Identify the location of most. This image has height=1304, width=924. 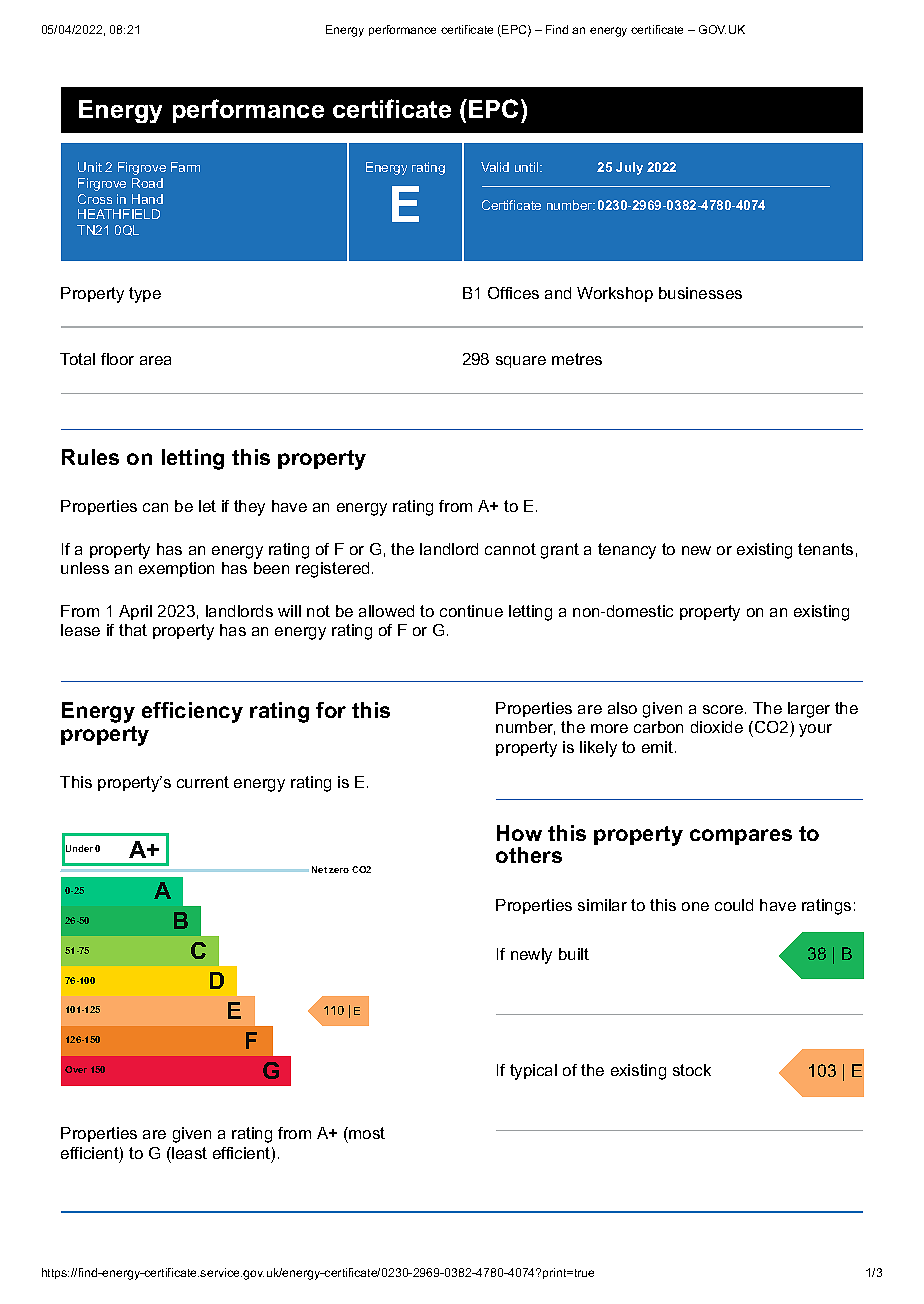
(366, 1133).
